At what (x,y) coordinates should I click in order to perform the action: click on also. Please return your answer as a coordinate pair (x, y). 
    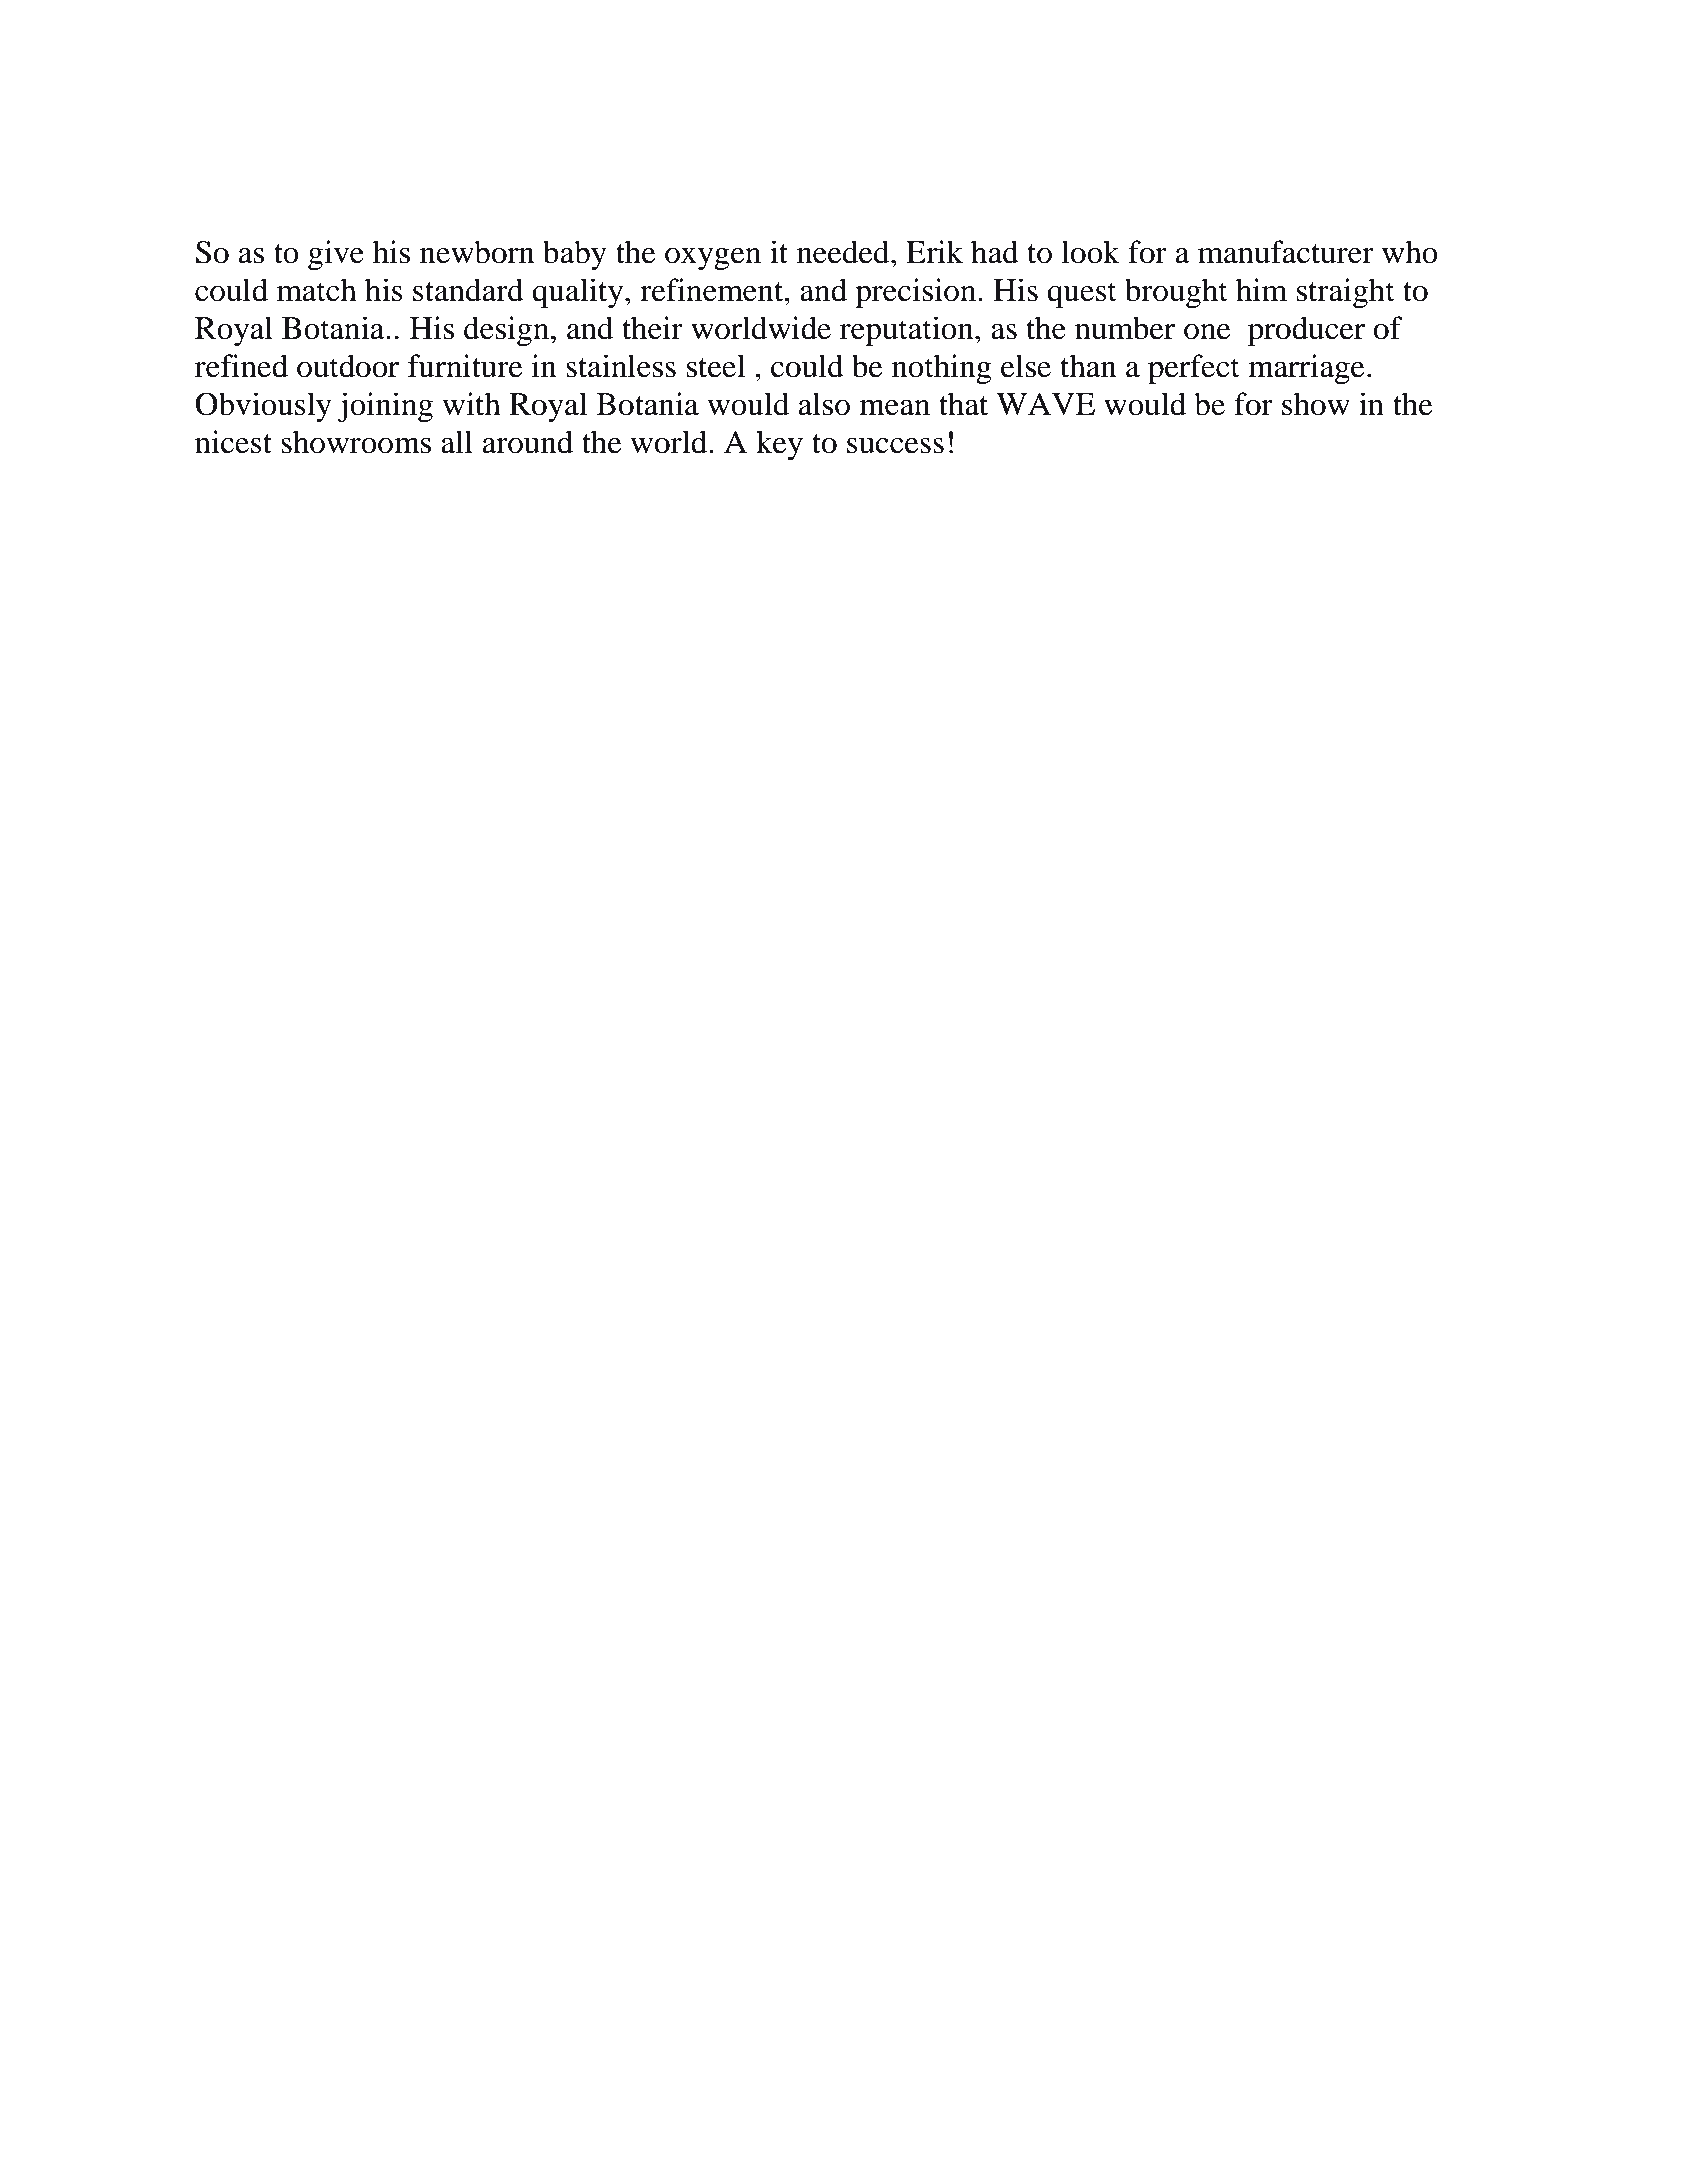
    Looking at the image, I should click on (824, 404).
